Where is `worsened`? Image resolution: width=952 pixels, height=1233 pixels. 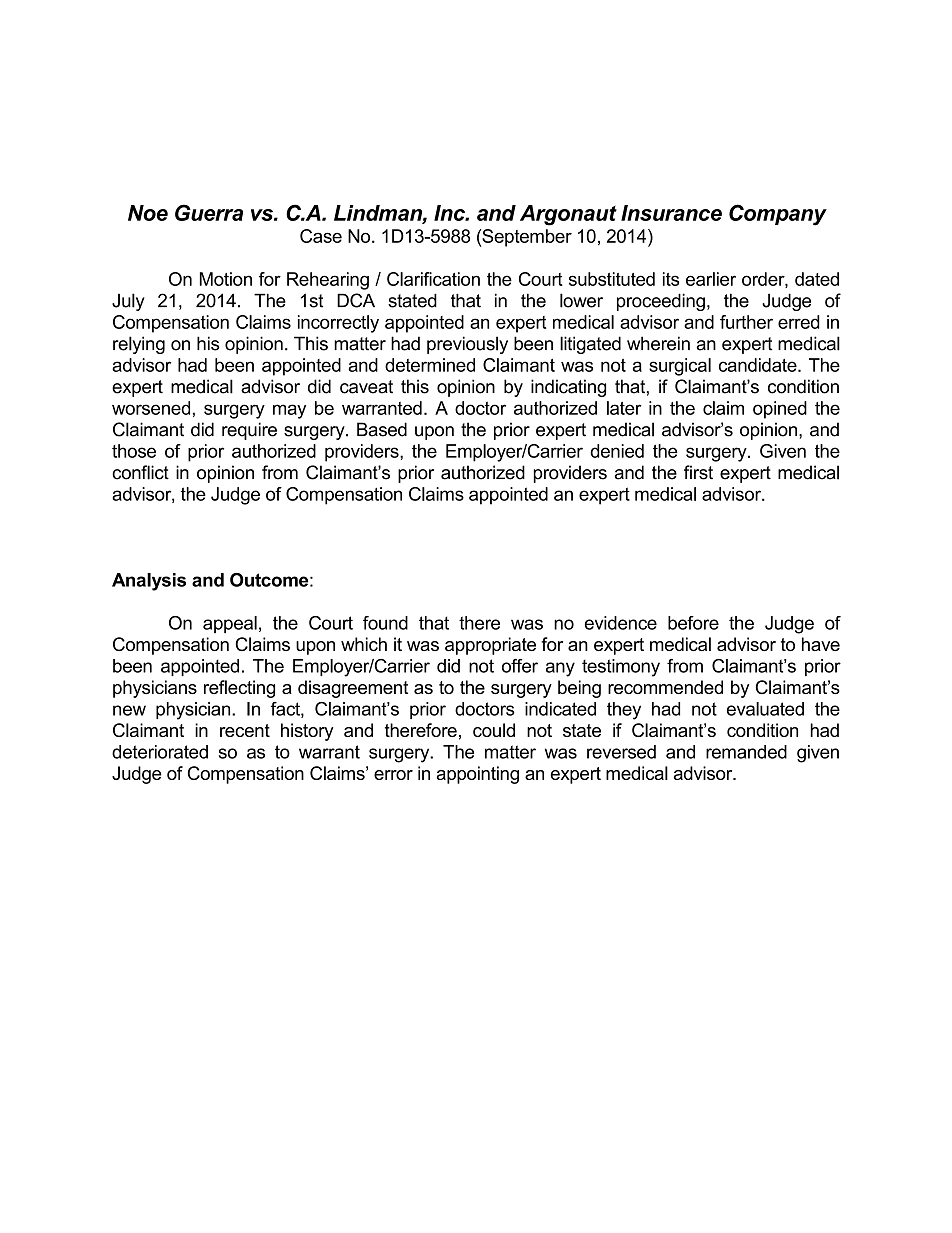 worsened is located at coordinates (151, 408).
